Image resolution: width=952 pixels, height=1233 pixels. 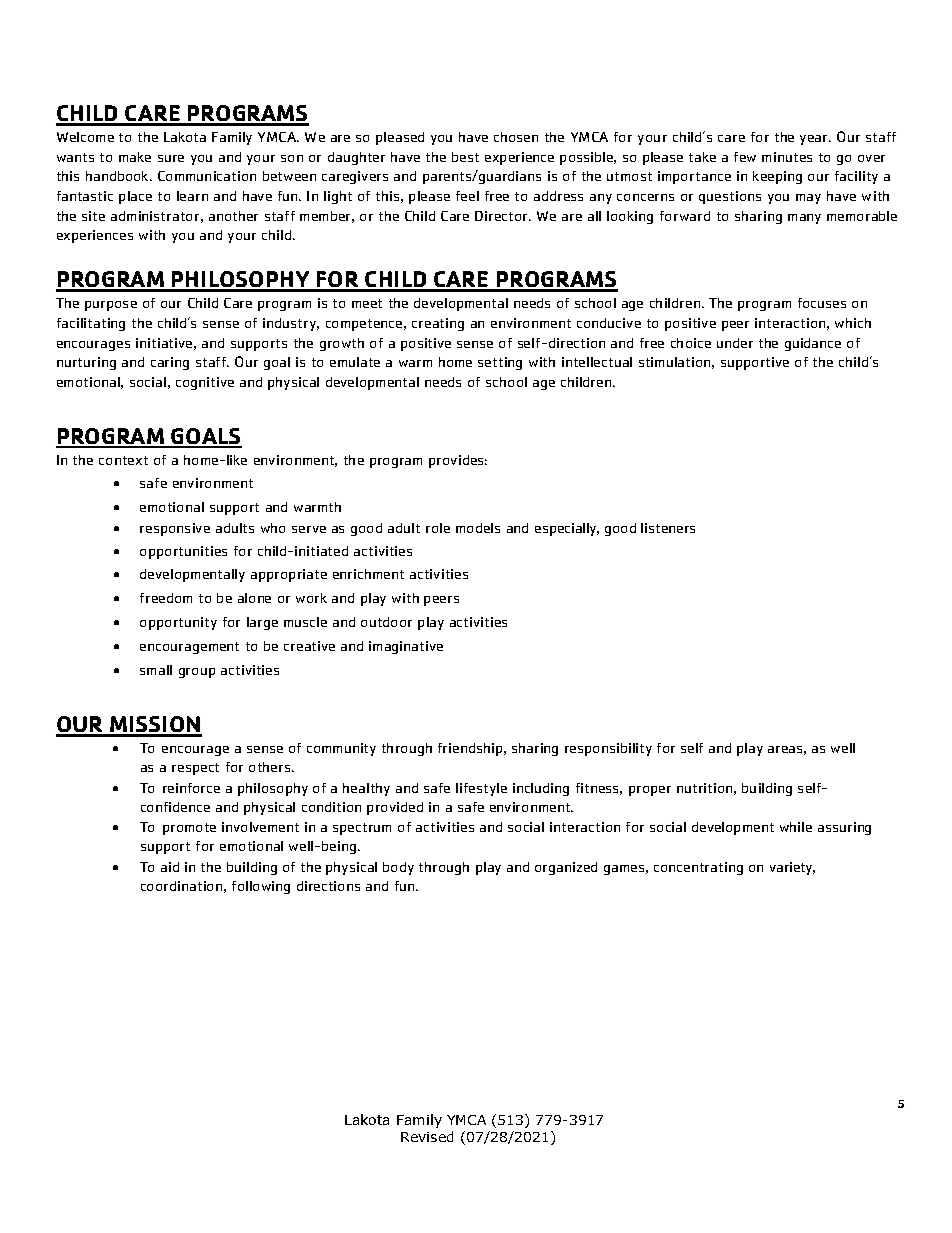 What do you see at coordinates (465, 157) in the document?
I see `best` at bounding box center [465, 157].
